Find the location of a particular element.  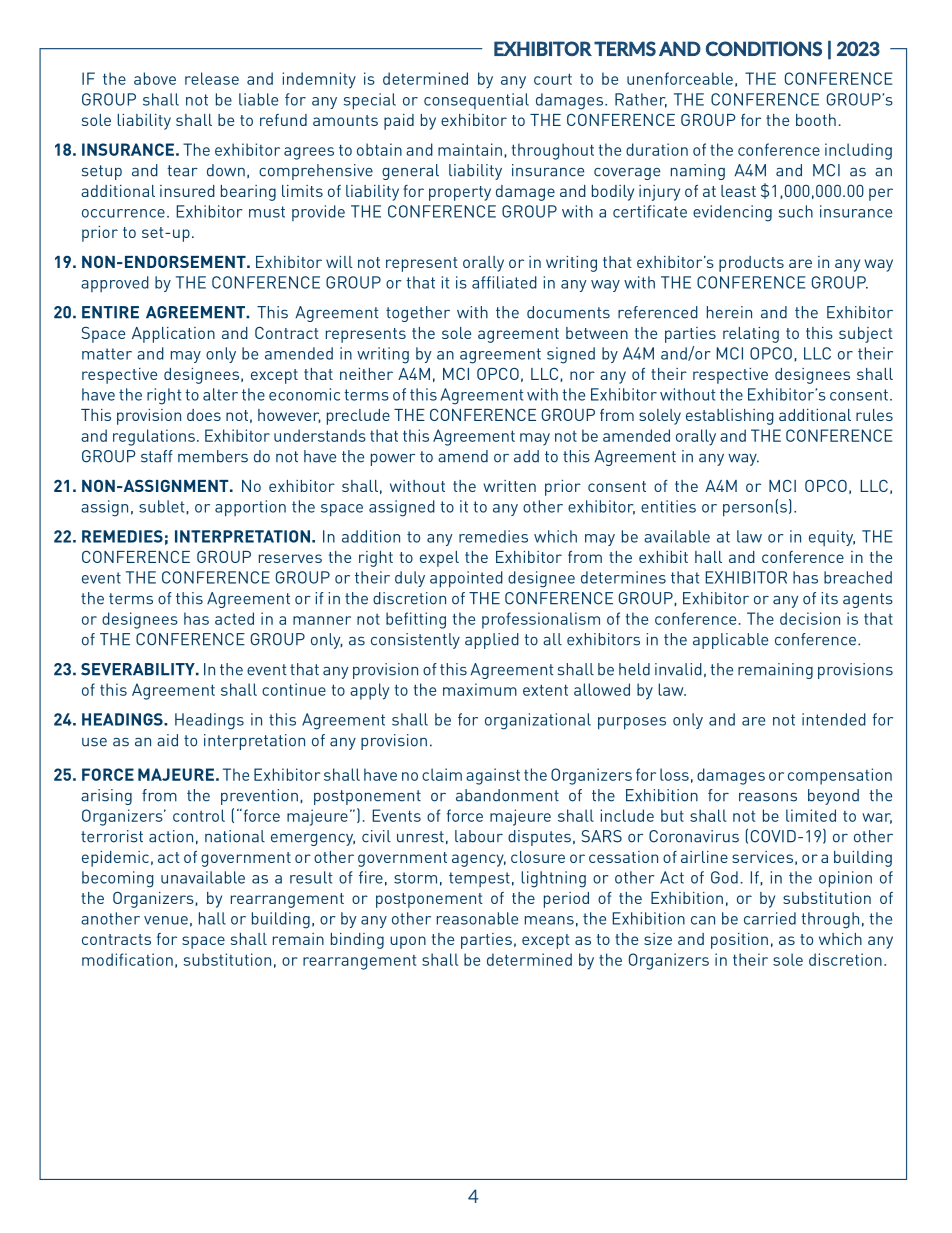

establishing is located at coordinates (730, 417).
